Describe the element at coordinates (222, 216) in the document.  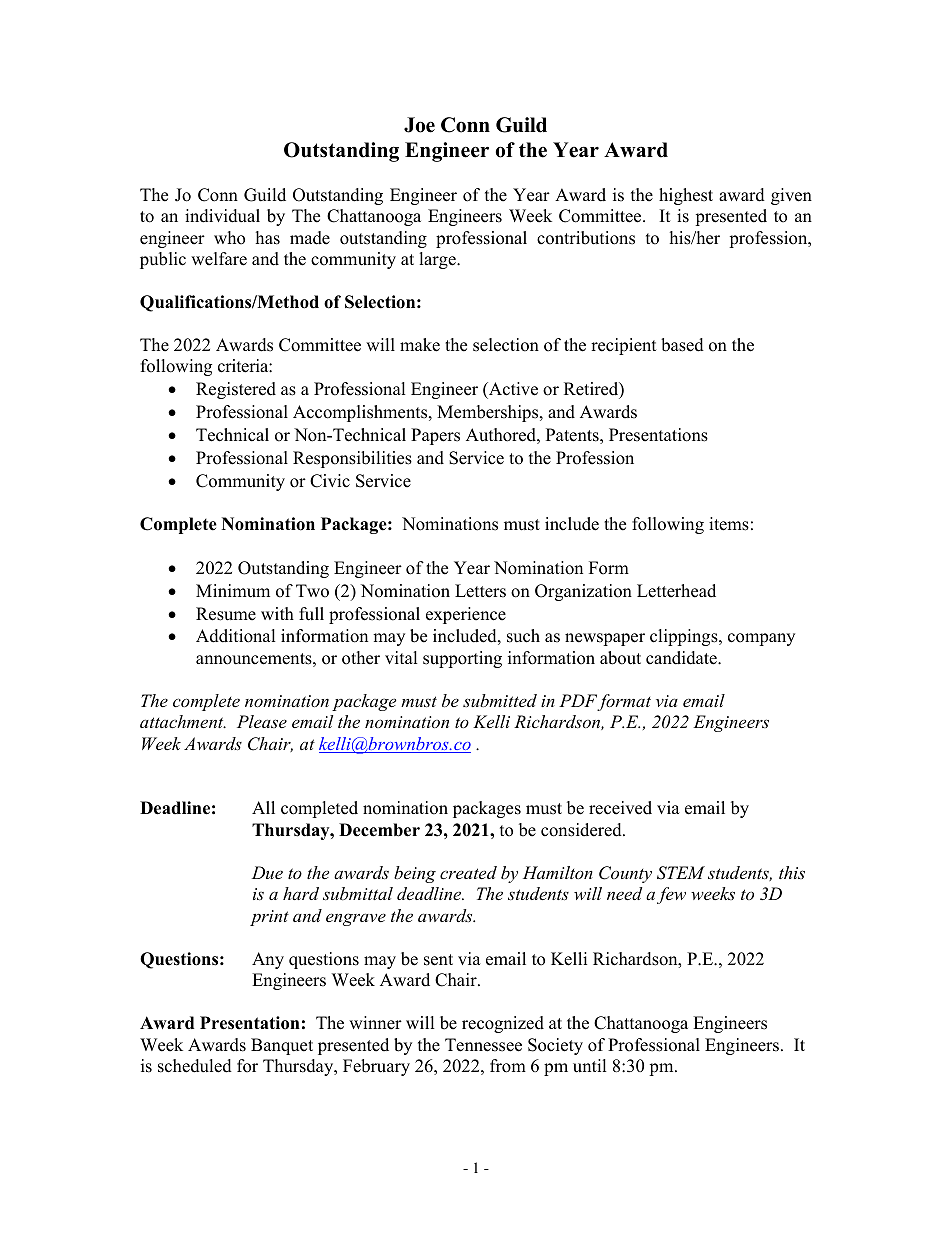
I see `individual` at that location.
